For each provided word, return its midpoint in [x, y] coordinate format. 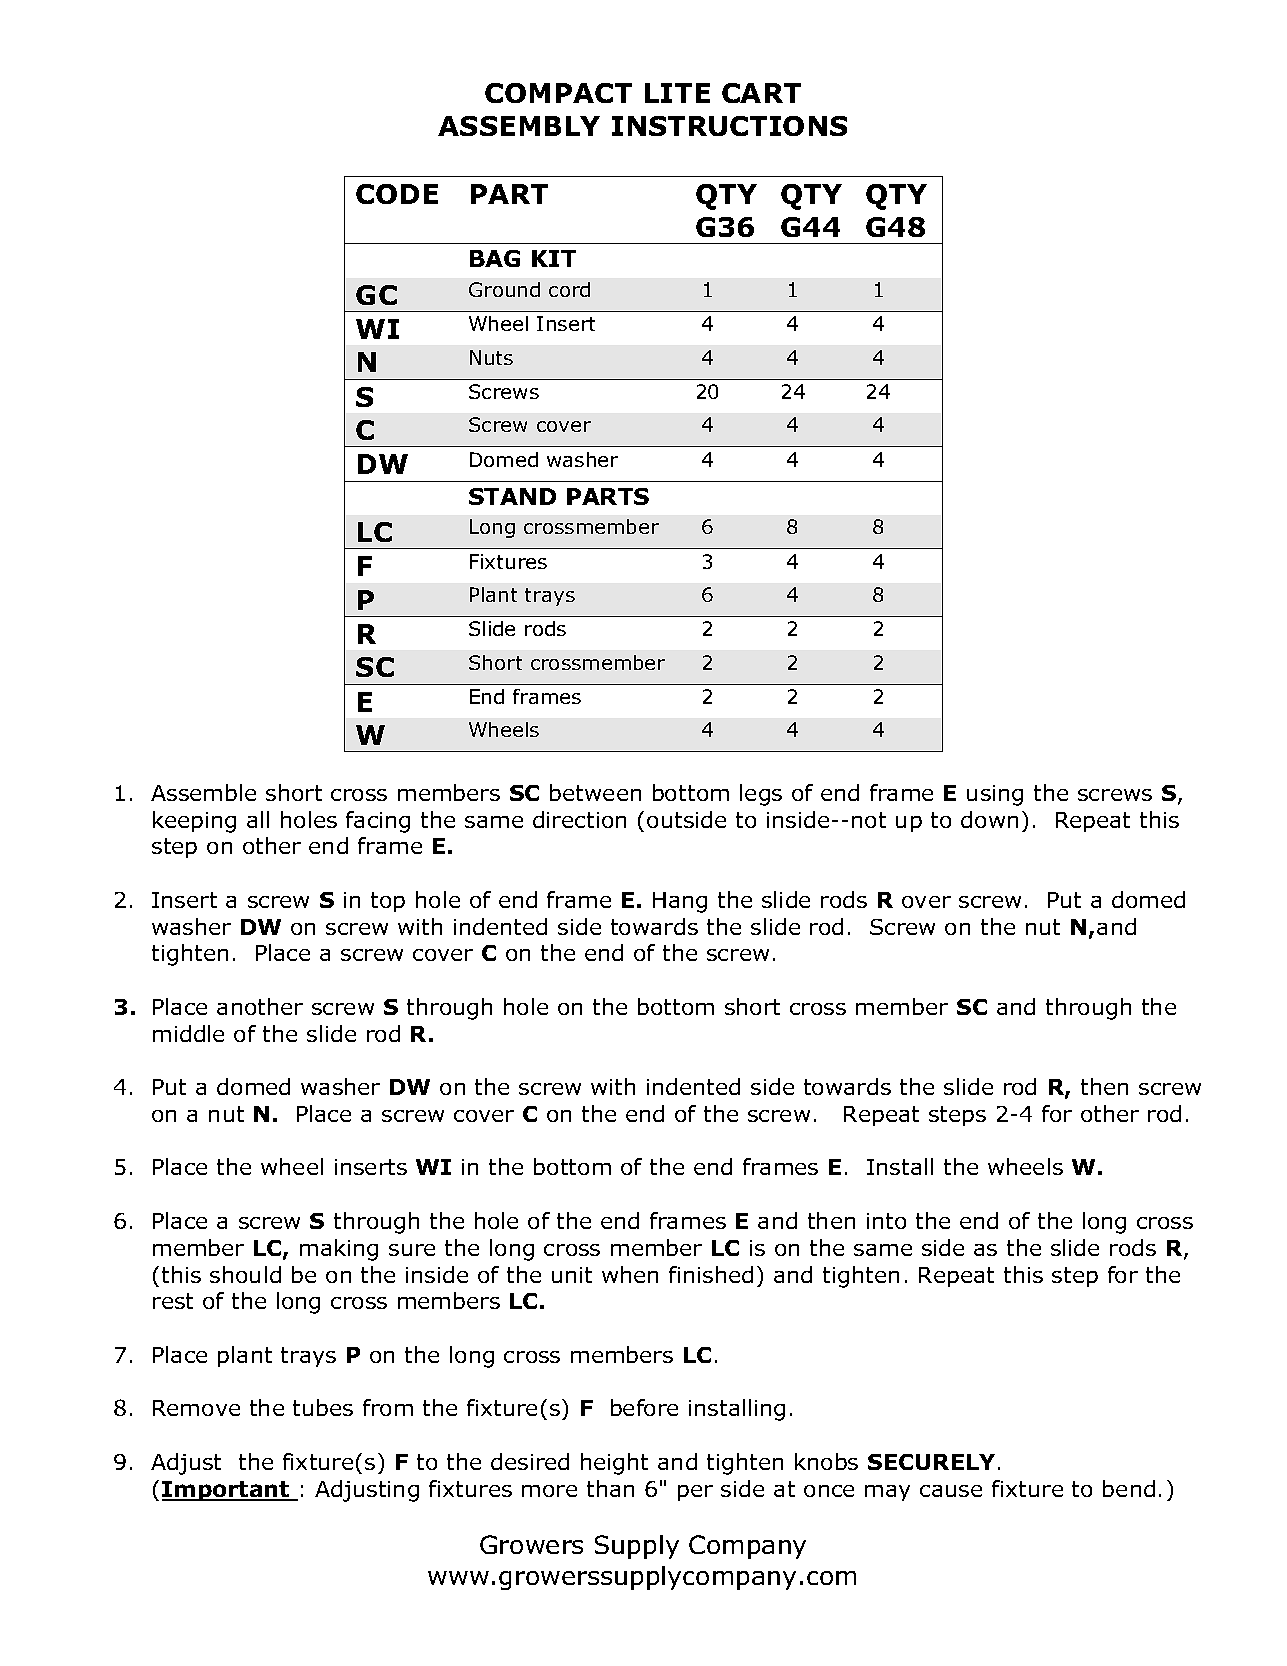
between [595, 792]
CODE [397, 194]
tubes [323, 1407]
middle [188, 1033]
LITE [677, 93]
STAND [512, 496]
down [989, 819]
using [995, 795]
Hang [680, 902]
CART [761, 93]
